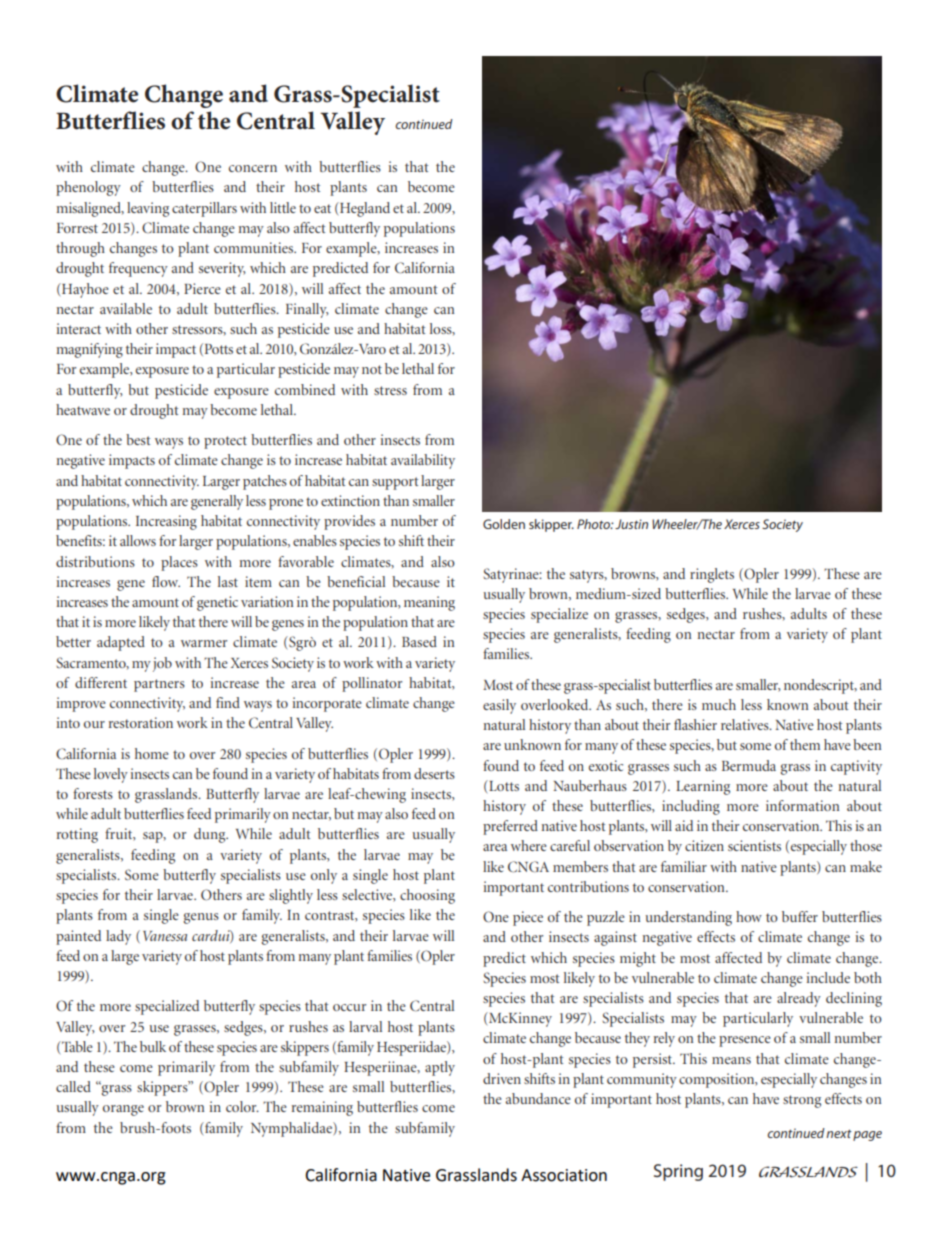 The width and height of the document is (952, 1233). I want to click on little, so click(283, 207).
